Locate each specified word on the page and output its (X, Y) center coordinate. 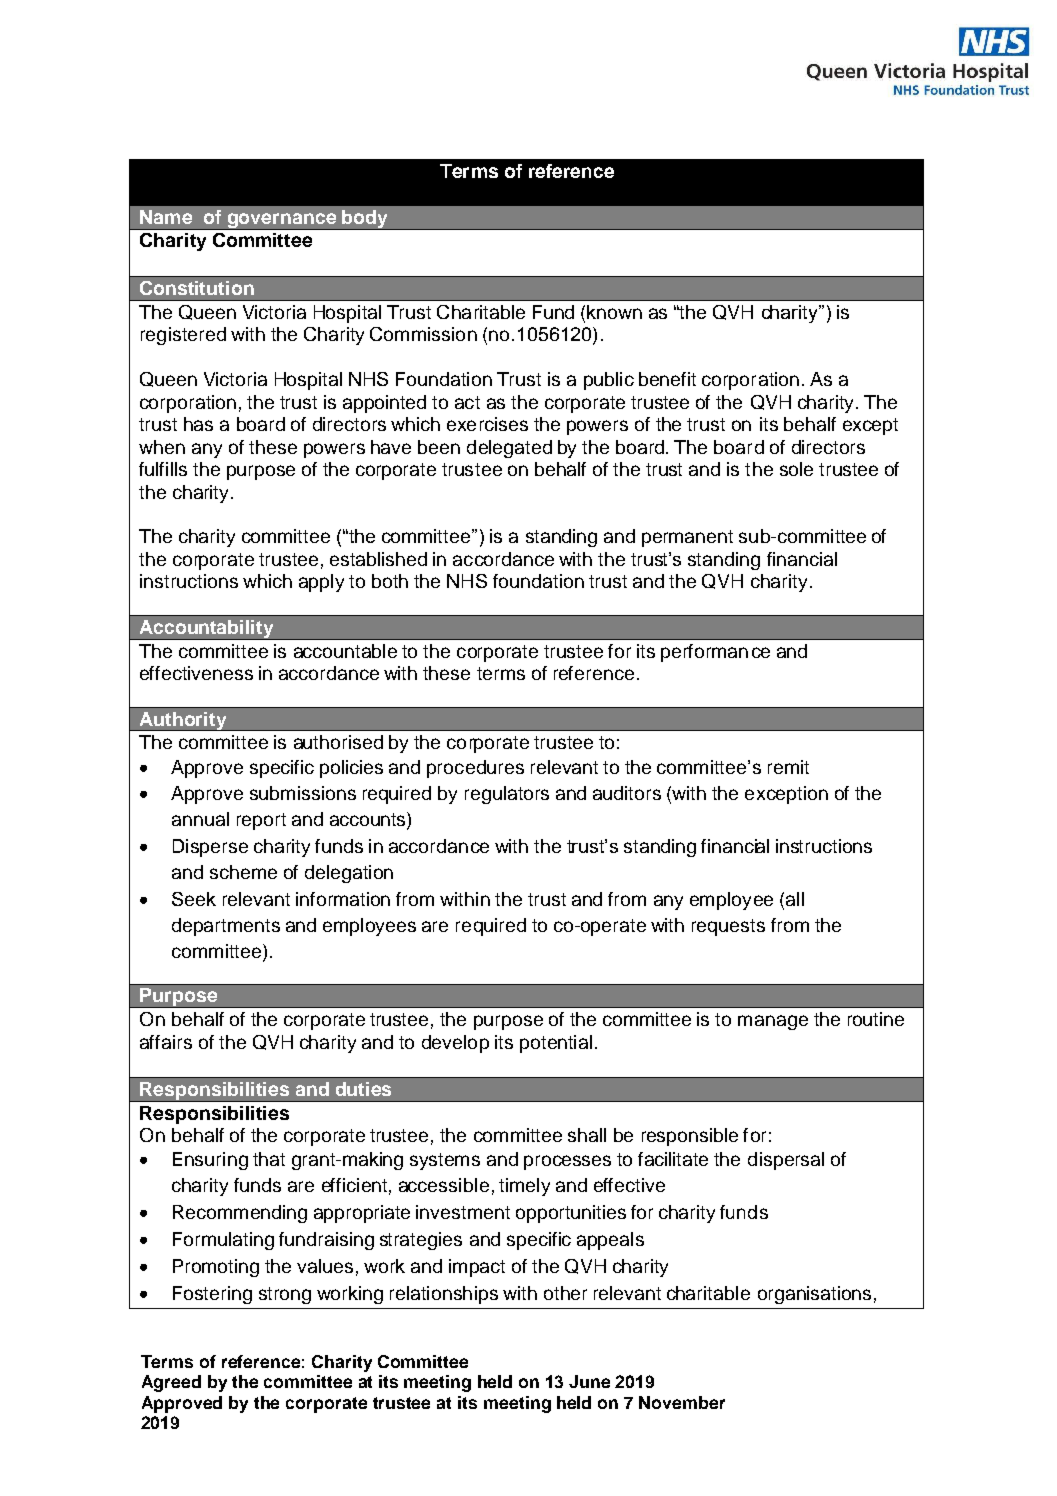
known (614, 312)
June (589, 1381)
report (261, 821)
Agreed (171, 1383)
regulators (507, 795)
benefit (667, 379)
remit (788, 767)
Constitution (197, 288)
